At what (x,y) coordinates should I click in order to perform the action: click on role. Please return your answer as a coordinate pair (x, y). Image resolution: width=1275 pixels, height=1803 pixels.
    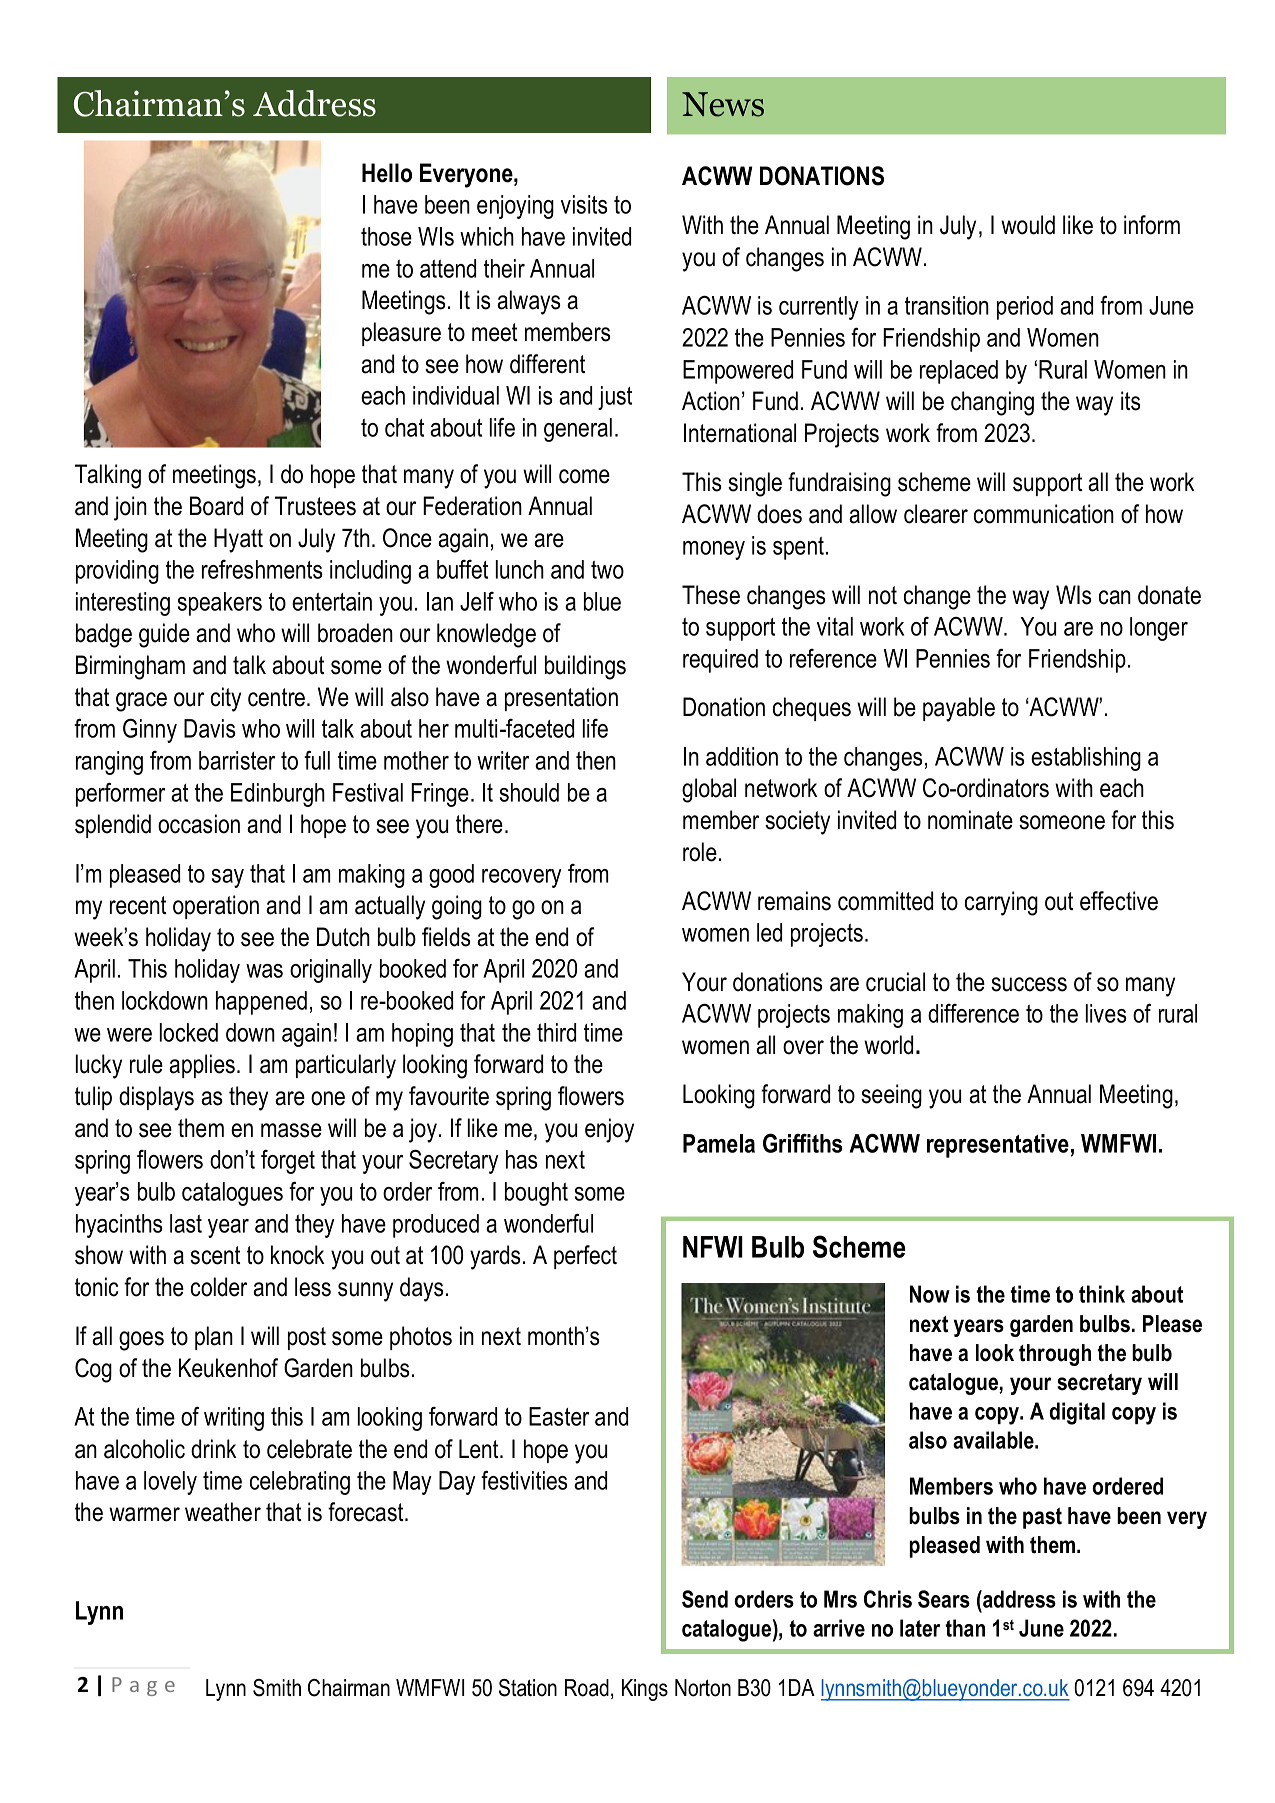
    Looking at the image, I should click on (700, 852).
